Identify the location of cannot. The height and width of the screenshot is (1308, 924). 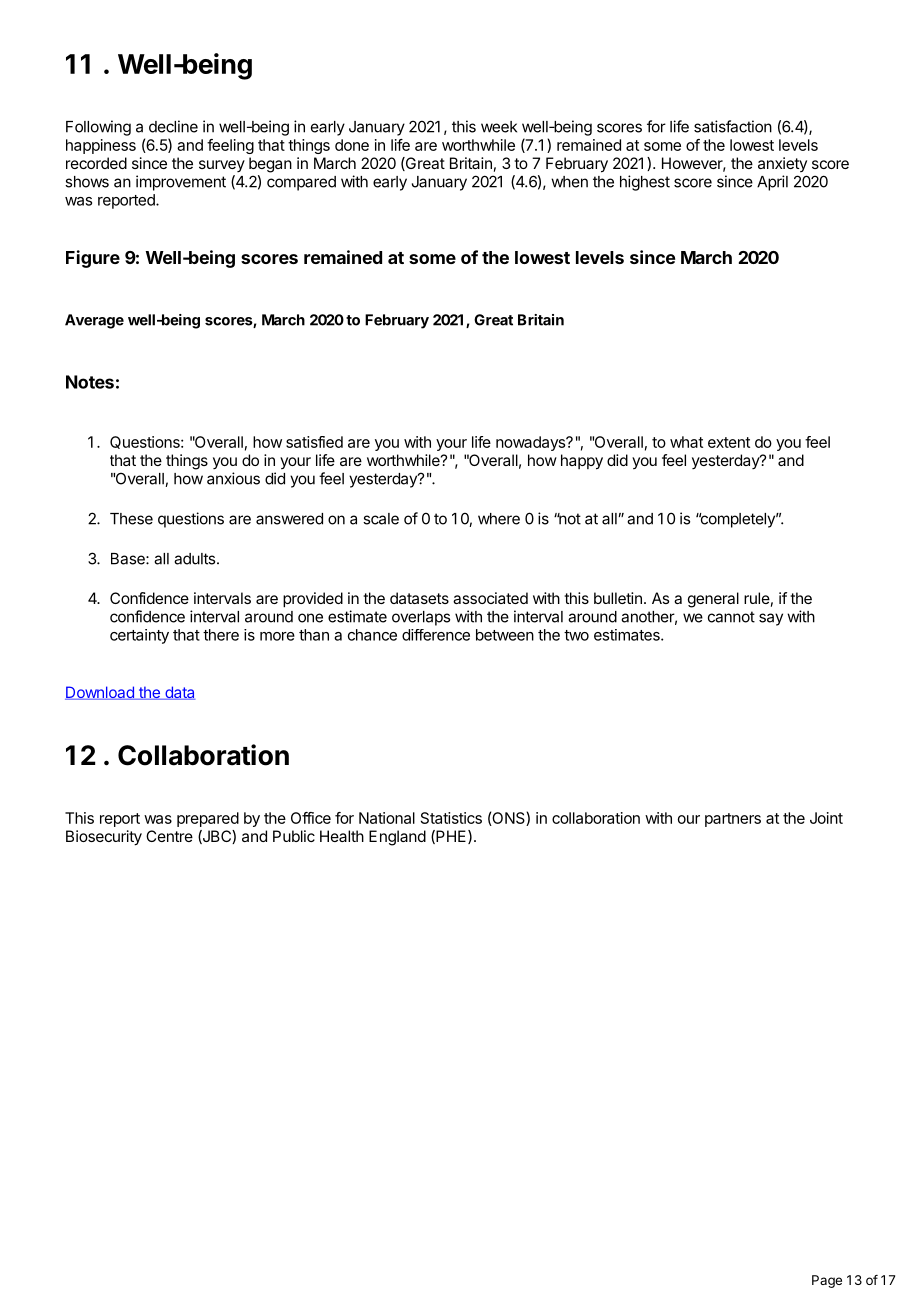
(731, 617).
